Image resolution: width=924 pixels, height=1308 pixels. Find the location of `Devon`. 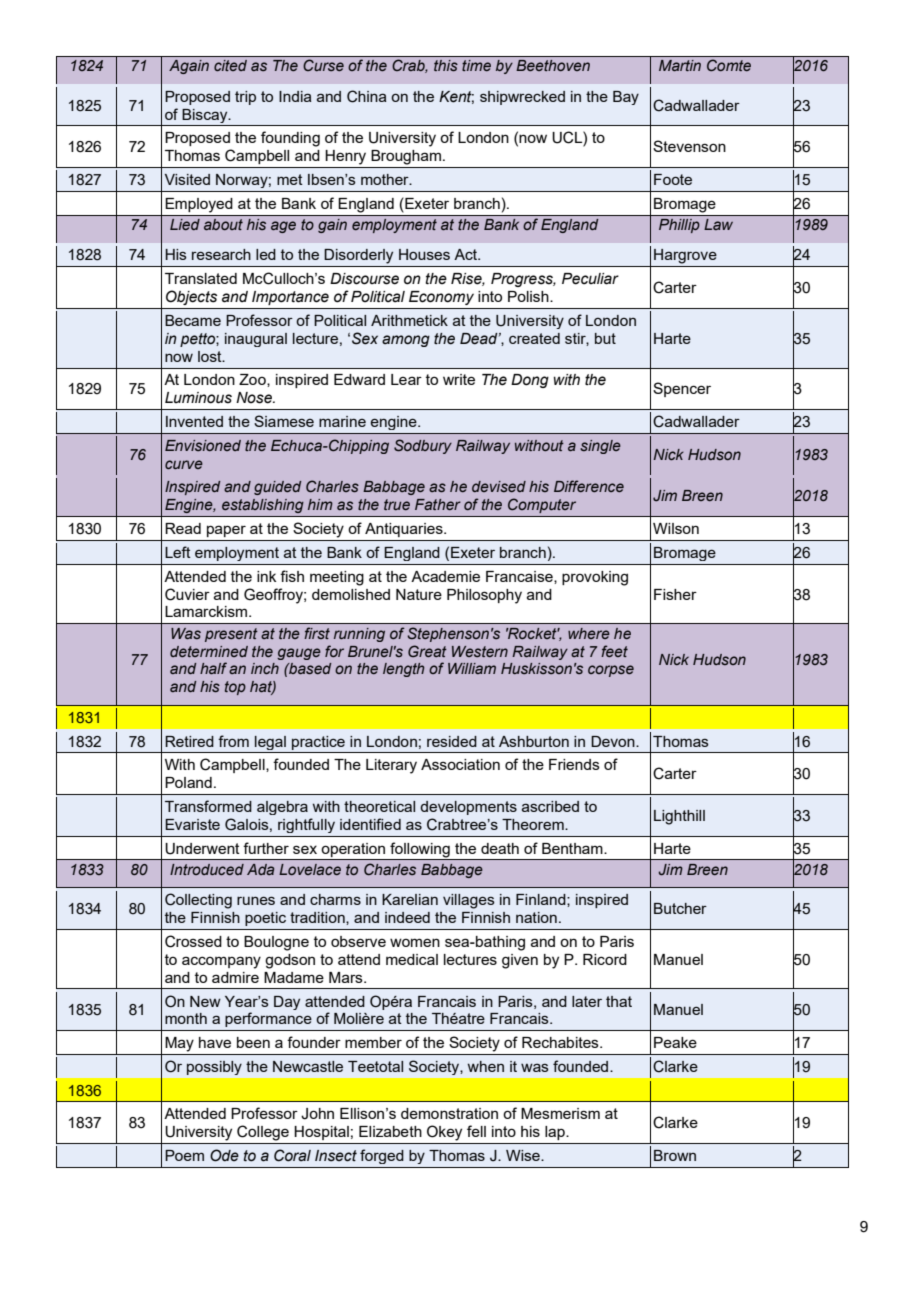

Devon is located at coordinates (614, 741).
